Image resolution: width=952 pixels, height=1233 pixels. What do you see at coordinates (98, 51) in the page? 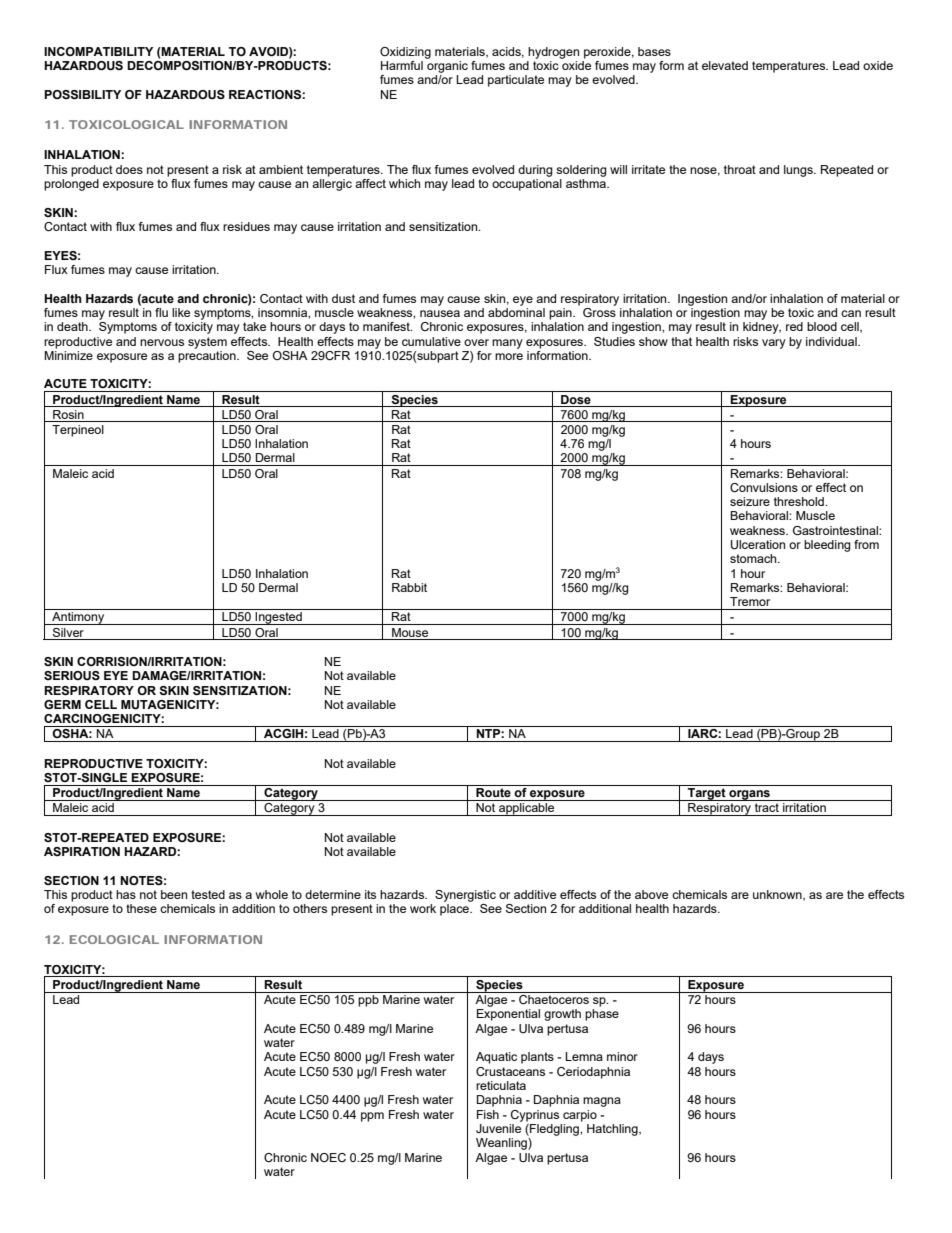
I see `INCOMPATIBILITY` at bounding box center [98, 51].
